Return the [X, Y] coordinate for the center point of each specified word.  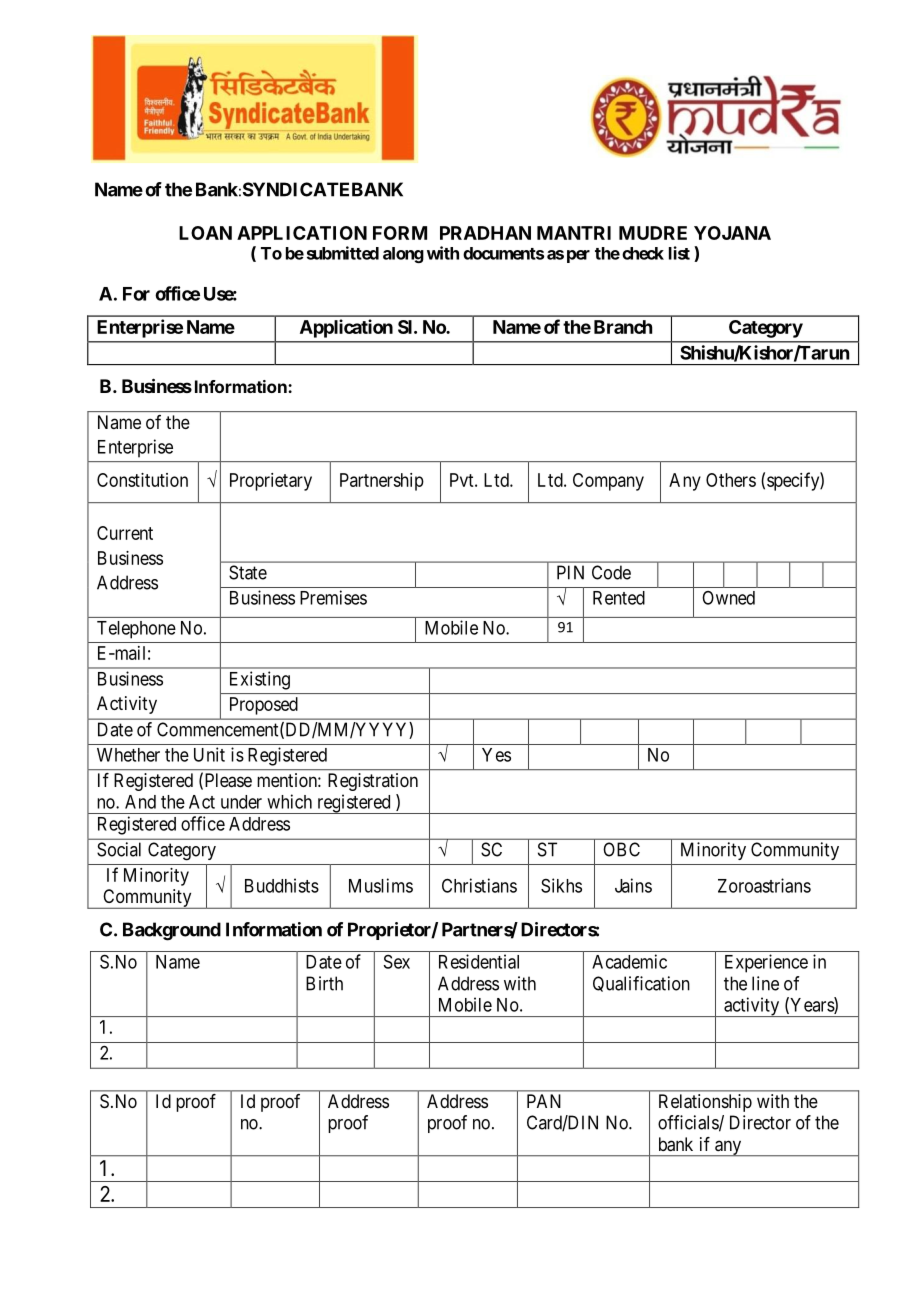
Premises [333, 597]
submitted [343, 253]
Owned [728, 598]
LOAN [205, 233]
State [248, 572]
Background [172, 931]
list [679, 253]
